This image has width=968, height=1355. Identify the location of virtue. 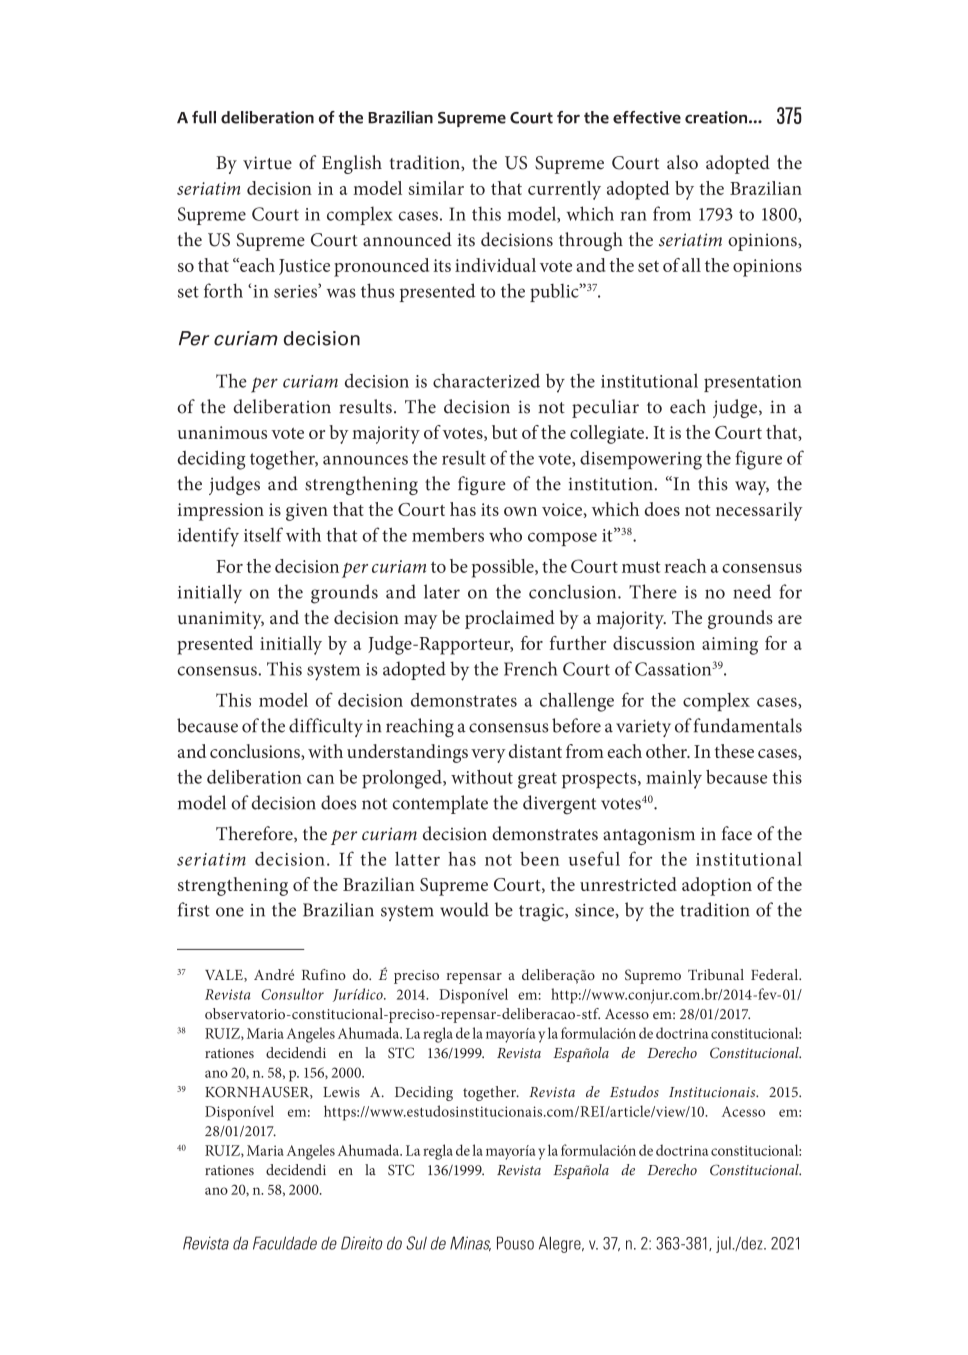
(267, 163).
